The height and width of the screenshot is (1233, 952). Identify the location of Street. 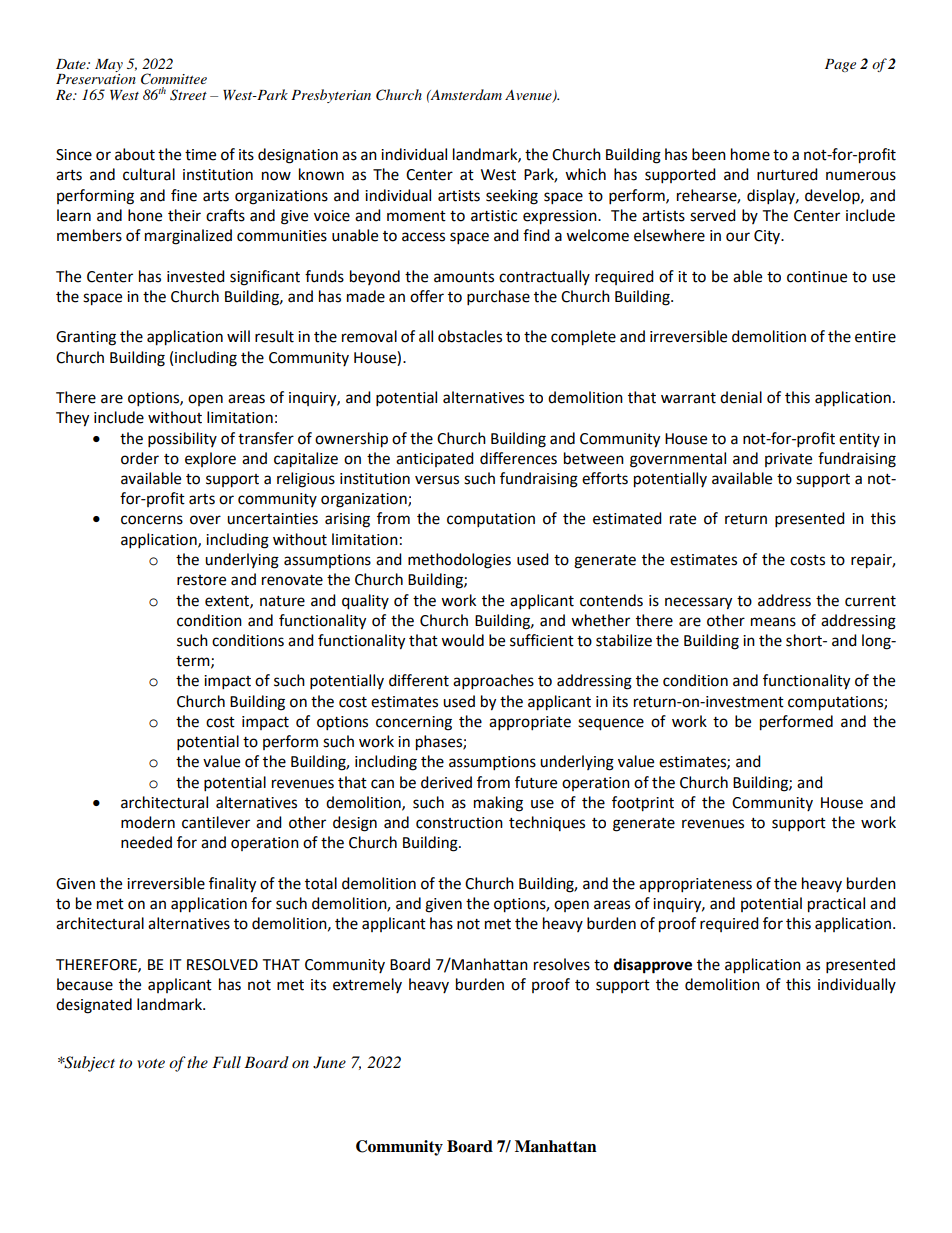
(188, 95).
